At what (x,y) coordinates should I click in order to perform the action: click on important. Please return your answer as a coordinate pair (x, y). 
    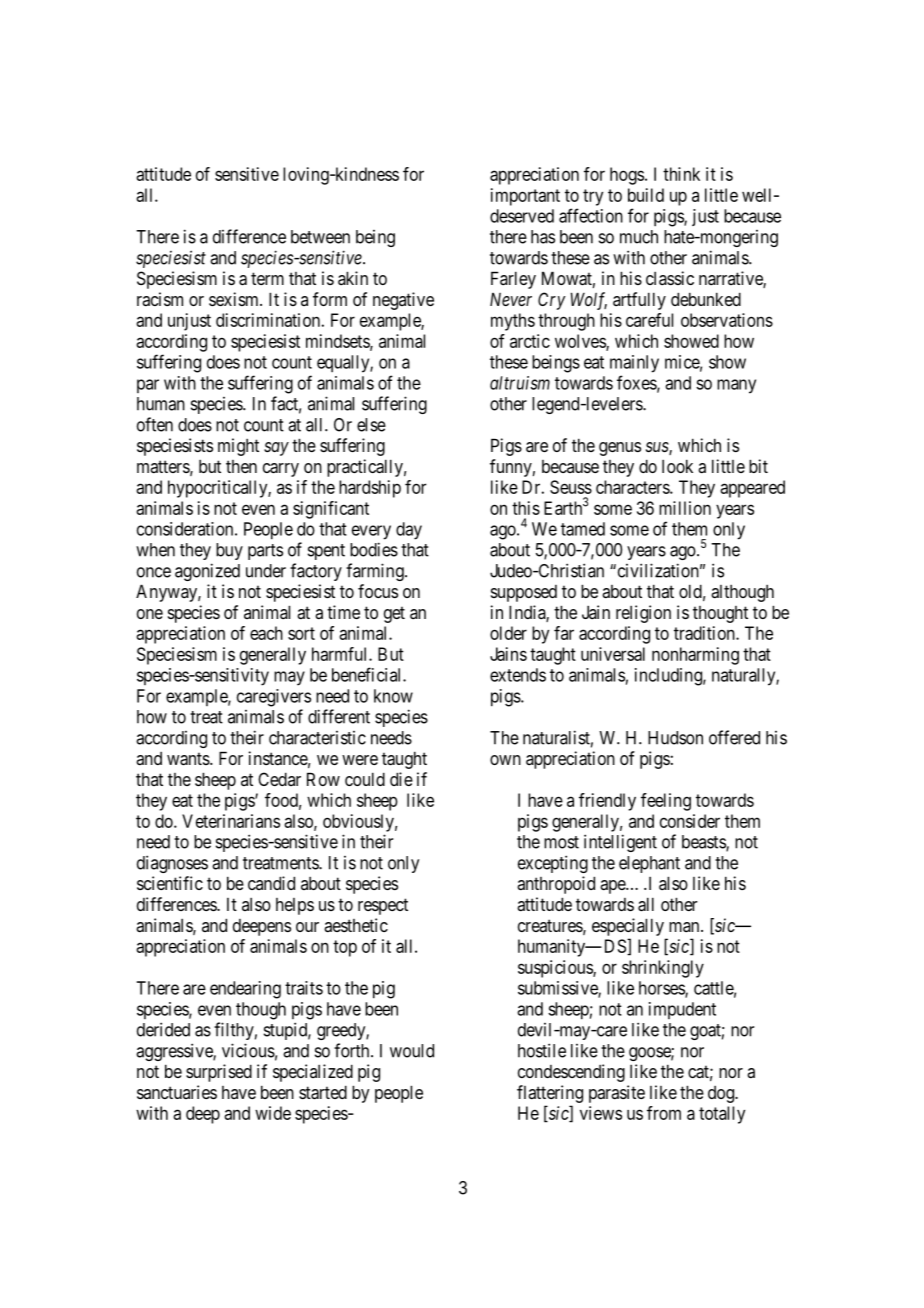
    Looking at the image, I should click on (525, 197).
